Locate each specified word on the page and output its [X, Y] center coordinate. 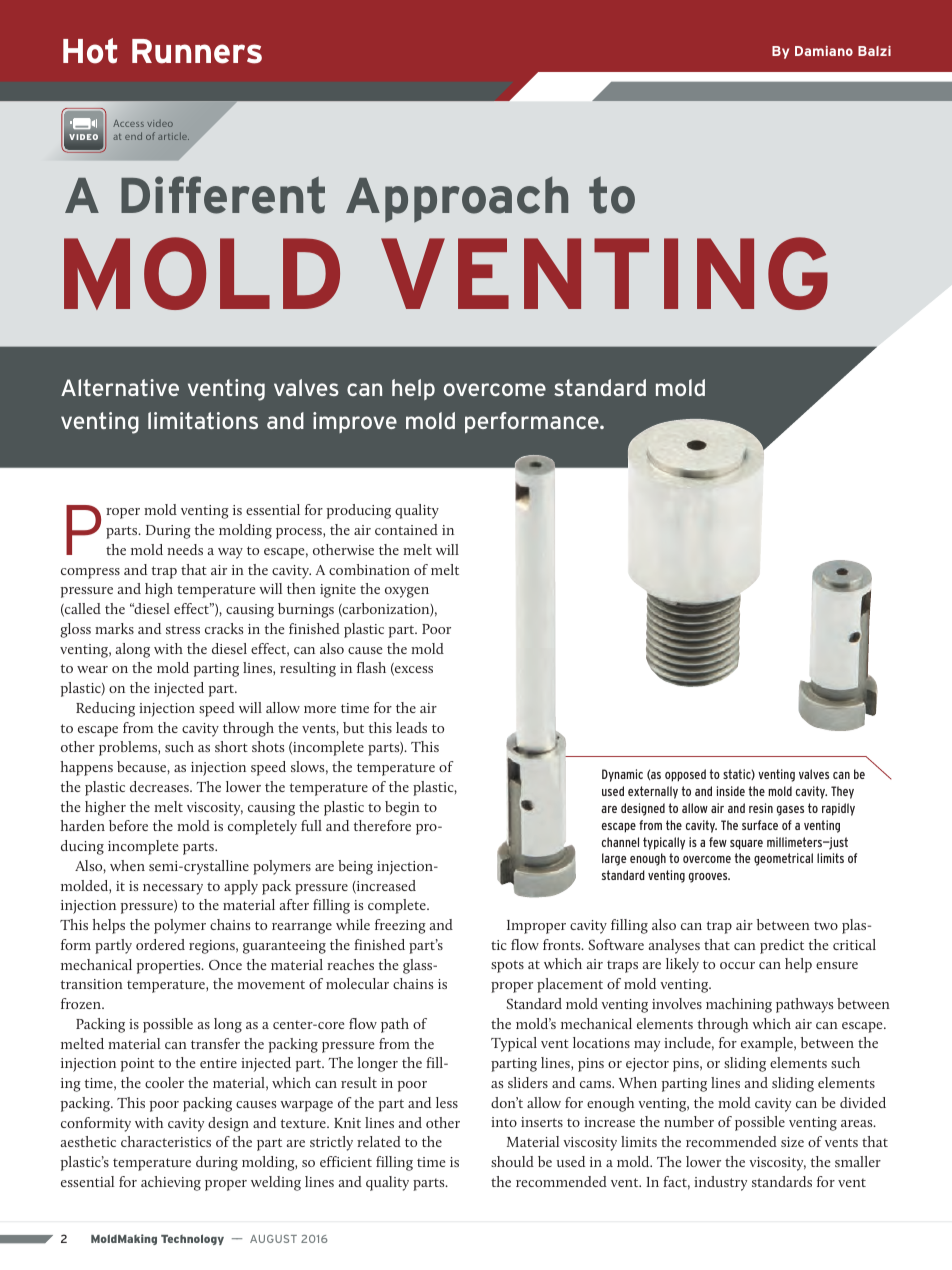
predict [782, 946]
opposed [685, 775]
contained [406, 529]
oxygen [407, 592]
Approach [457, 200]
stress [183, 629]
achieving [171, 1183]
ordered [160, 944]
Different [223, 195]
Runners [197, 51]
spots [507, 966]
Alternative [120, 387]
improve [355, 422]
